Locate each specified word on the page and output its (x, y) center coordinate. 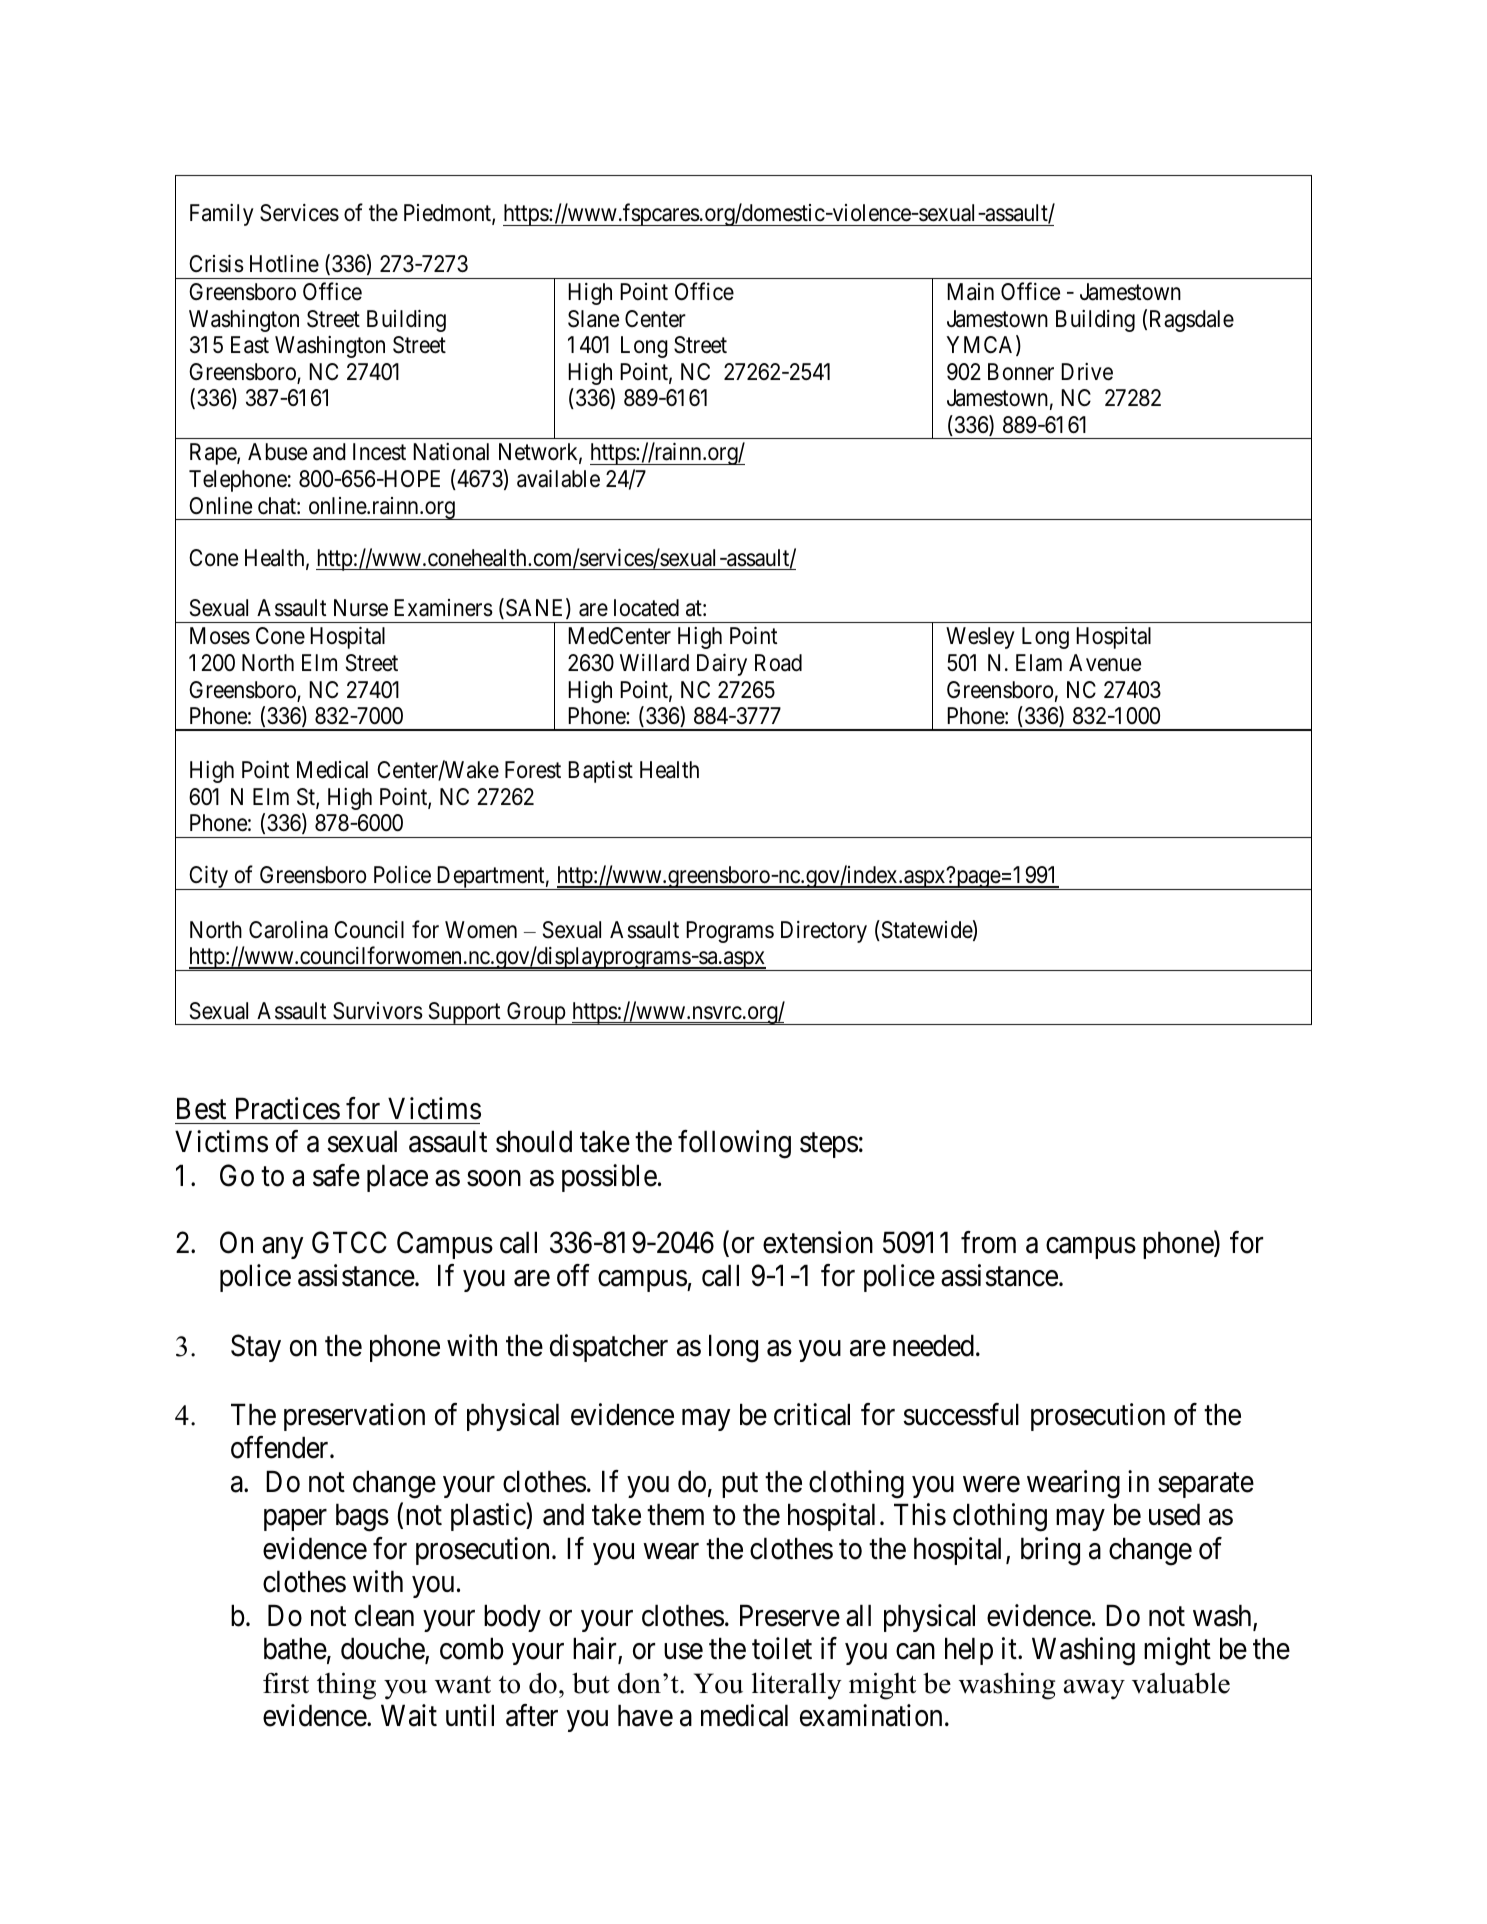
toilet (782, 1649)
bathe (295, 1649)
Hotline (284, 264)
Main (970, 292)
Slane (593, 319)
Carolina (288, 930)
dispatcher (609, 1348)
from (988, 1242)
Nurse (361, 608)
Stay (256, 1348)
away (1094, 1689)
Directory (824, 932)
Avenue (1105, 663)
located (646, 608)
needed (933, 1345)
